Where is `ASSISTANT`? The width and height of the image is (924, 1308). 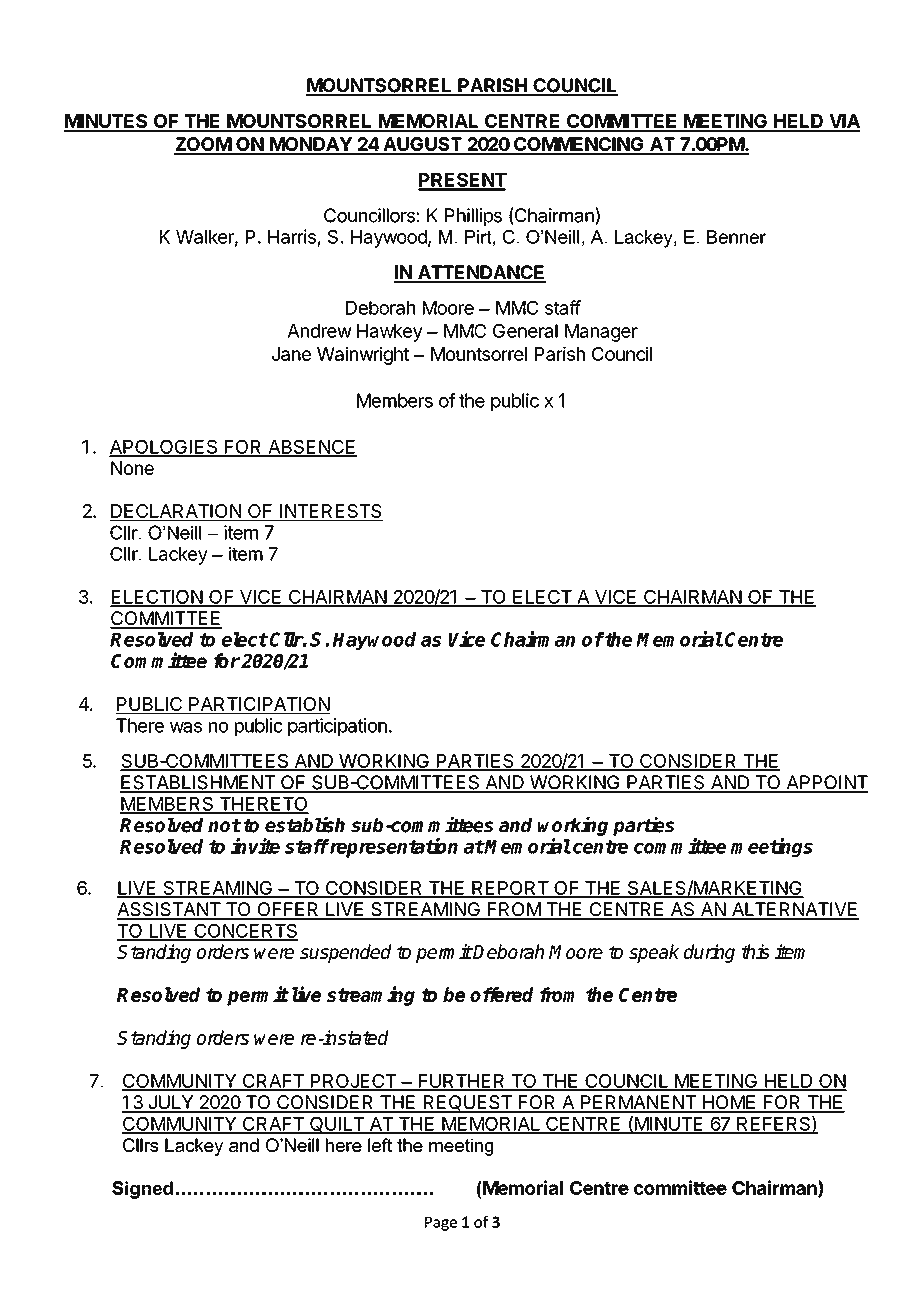 ASSISTANT is located at coordinates (170, 910).
